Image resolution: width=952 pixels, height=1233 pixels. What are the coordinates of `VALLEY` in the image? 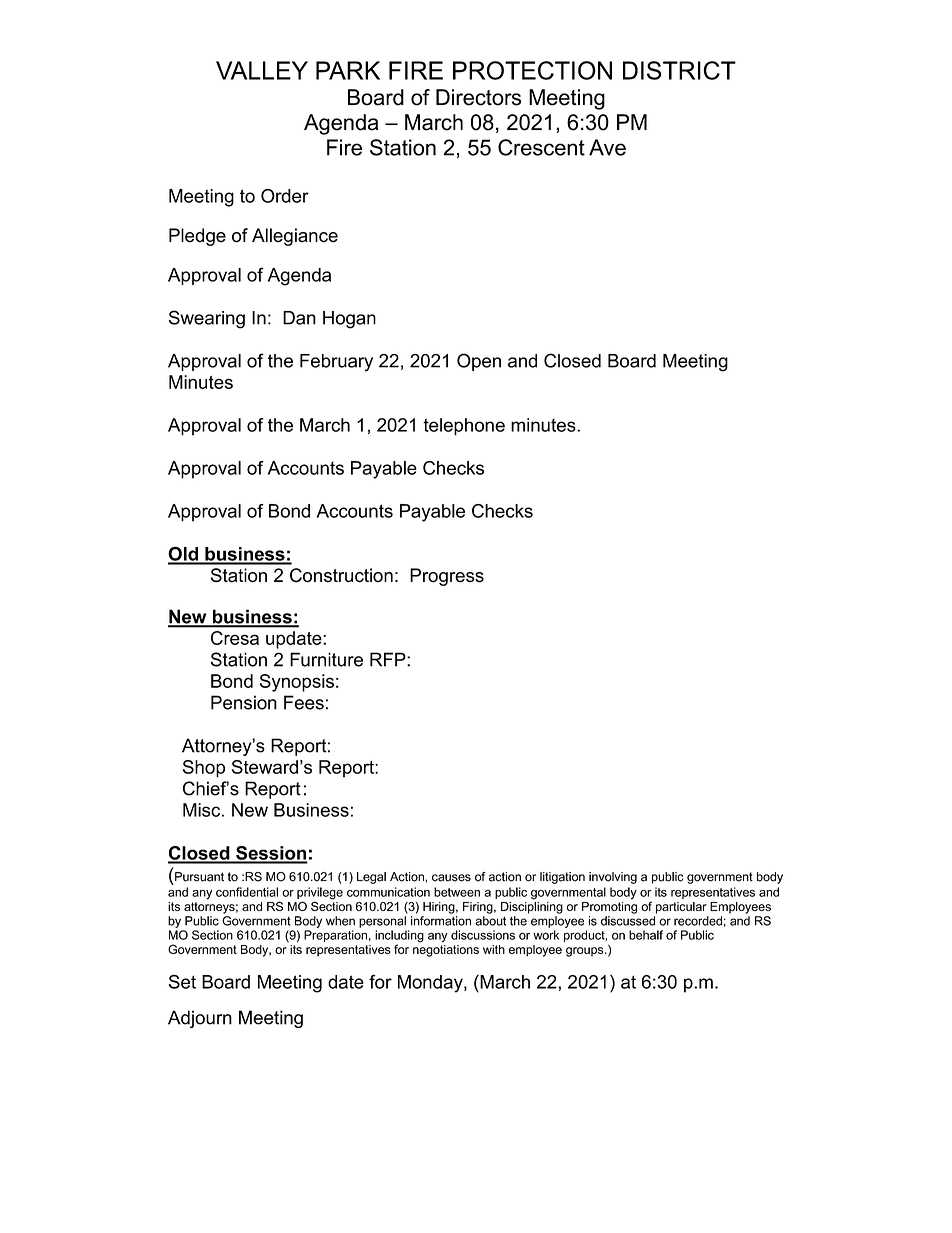 It's located at (262, 70).
